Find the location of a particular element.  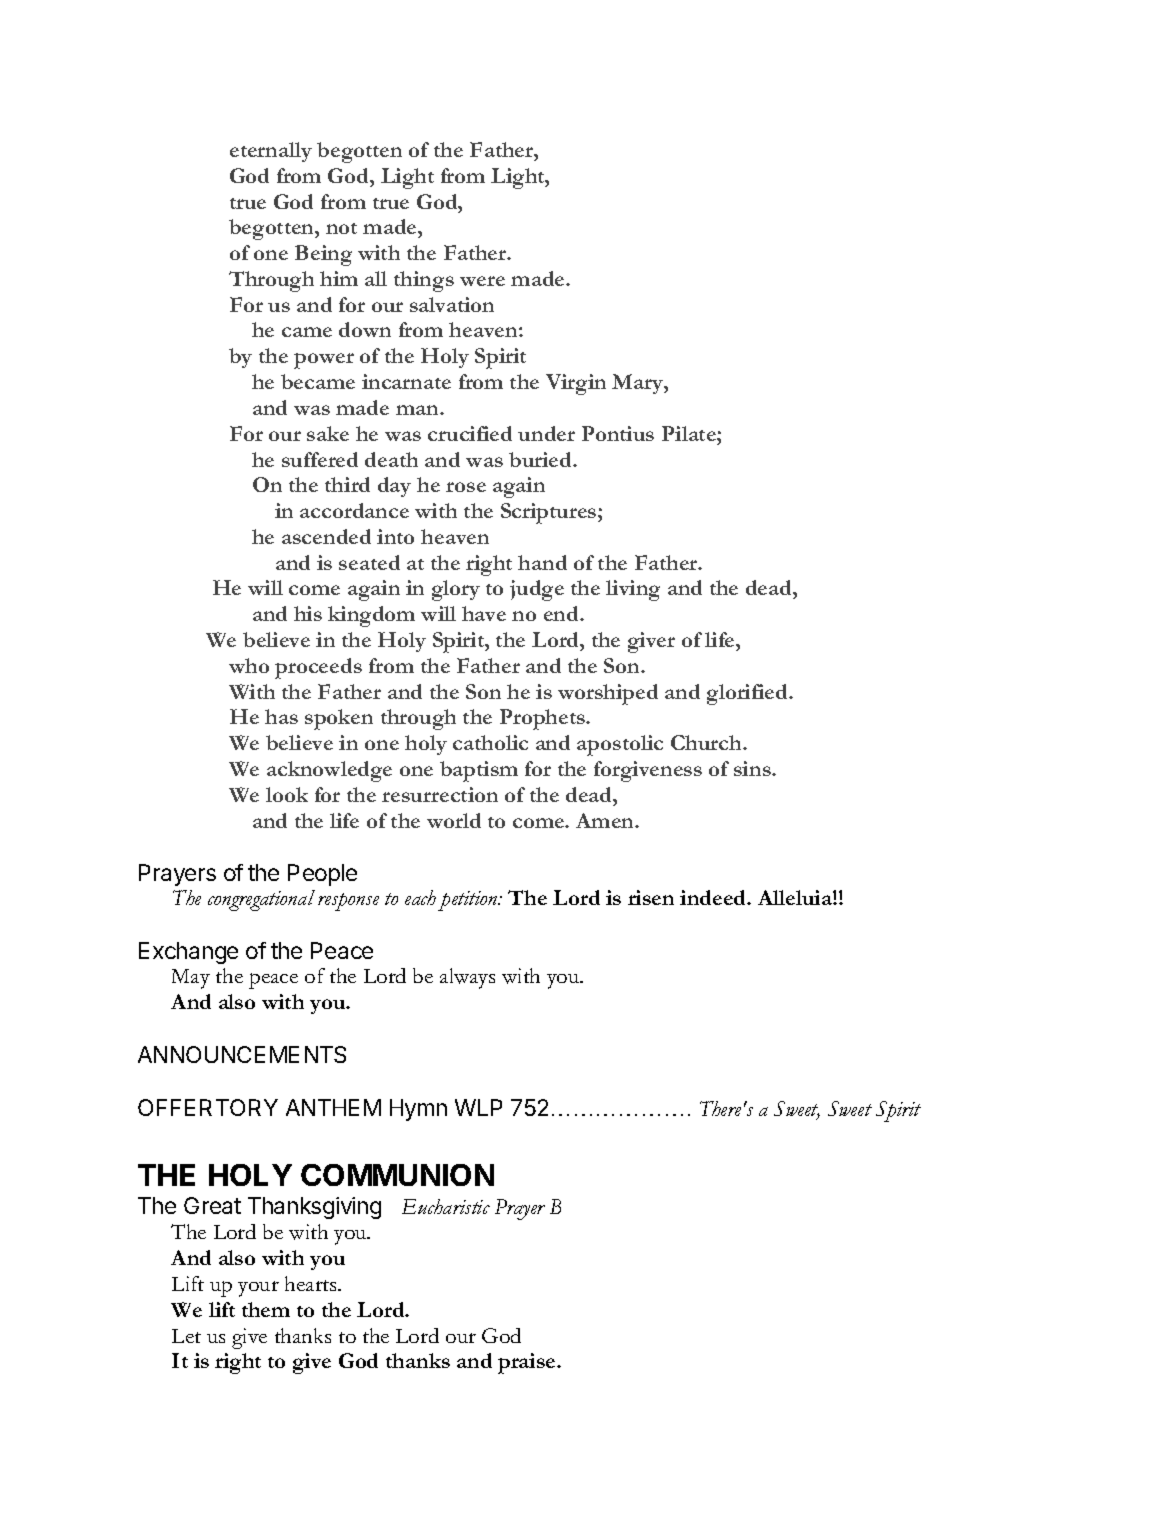

praise is located at coordinates (528, 1363).
